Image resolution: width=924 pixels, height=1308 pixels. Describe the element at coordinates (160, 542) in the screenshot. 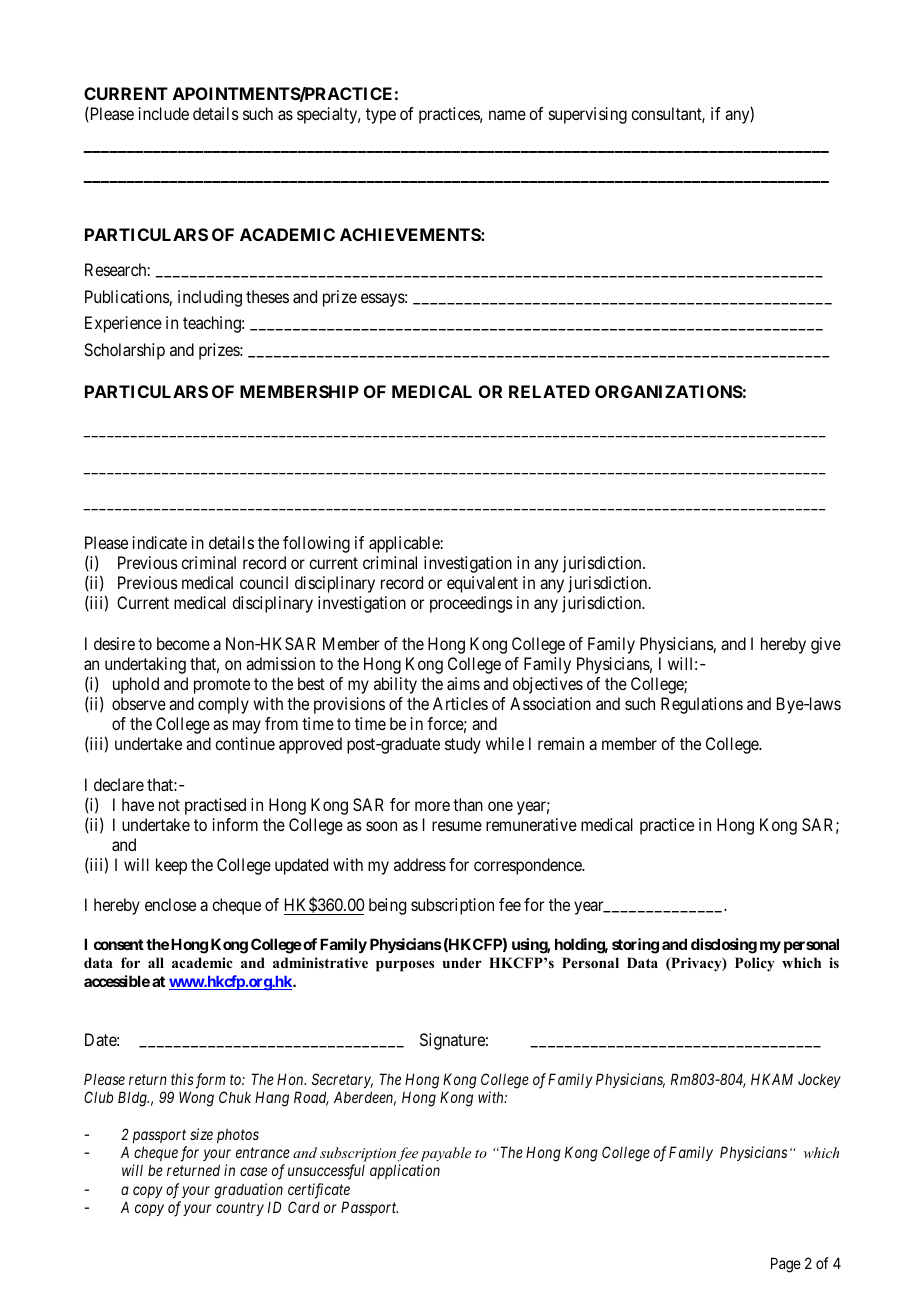

I see `indicate` at that location.
